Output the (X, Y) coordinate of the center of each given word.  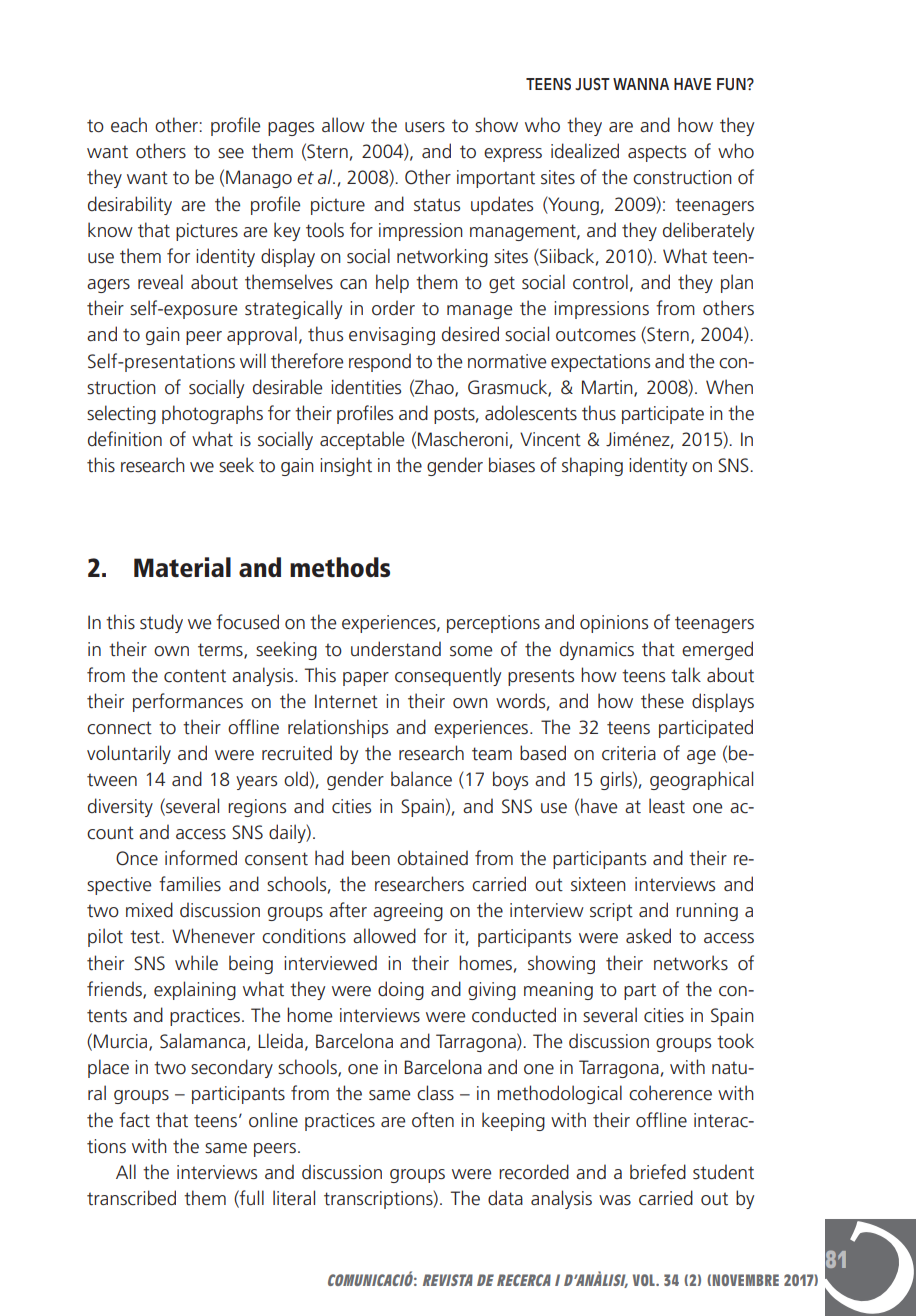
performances (188, 702)
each (129, 125)
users (425, 127)
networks (691, 963)
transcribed (131, 1198)
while (196, 963)
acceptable (362, 440)
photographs (212, 414)
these (662, 701)
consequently (448, 676)
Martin (608, 388)
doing (401, 990)
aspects (657, 153)
